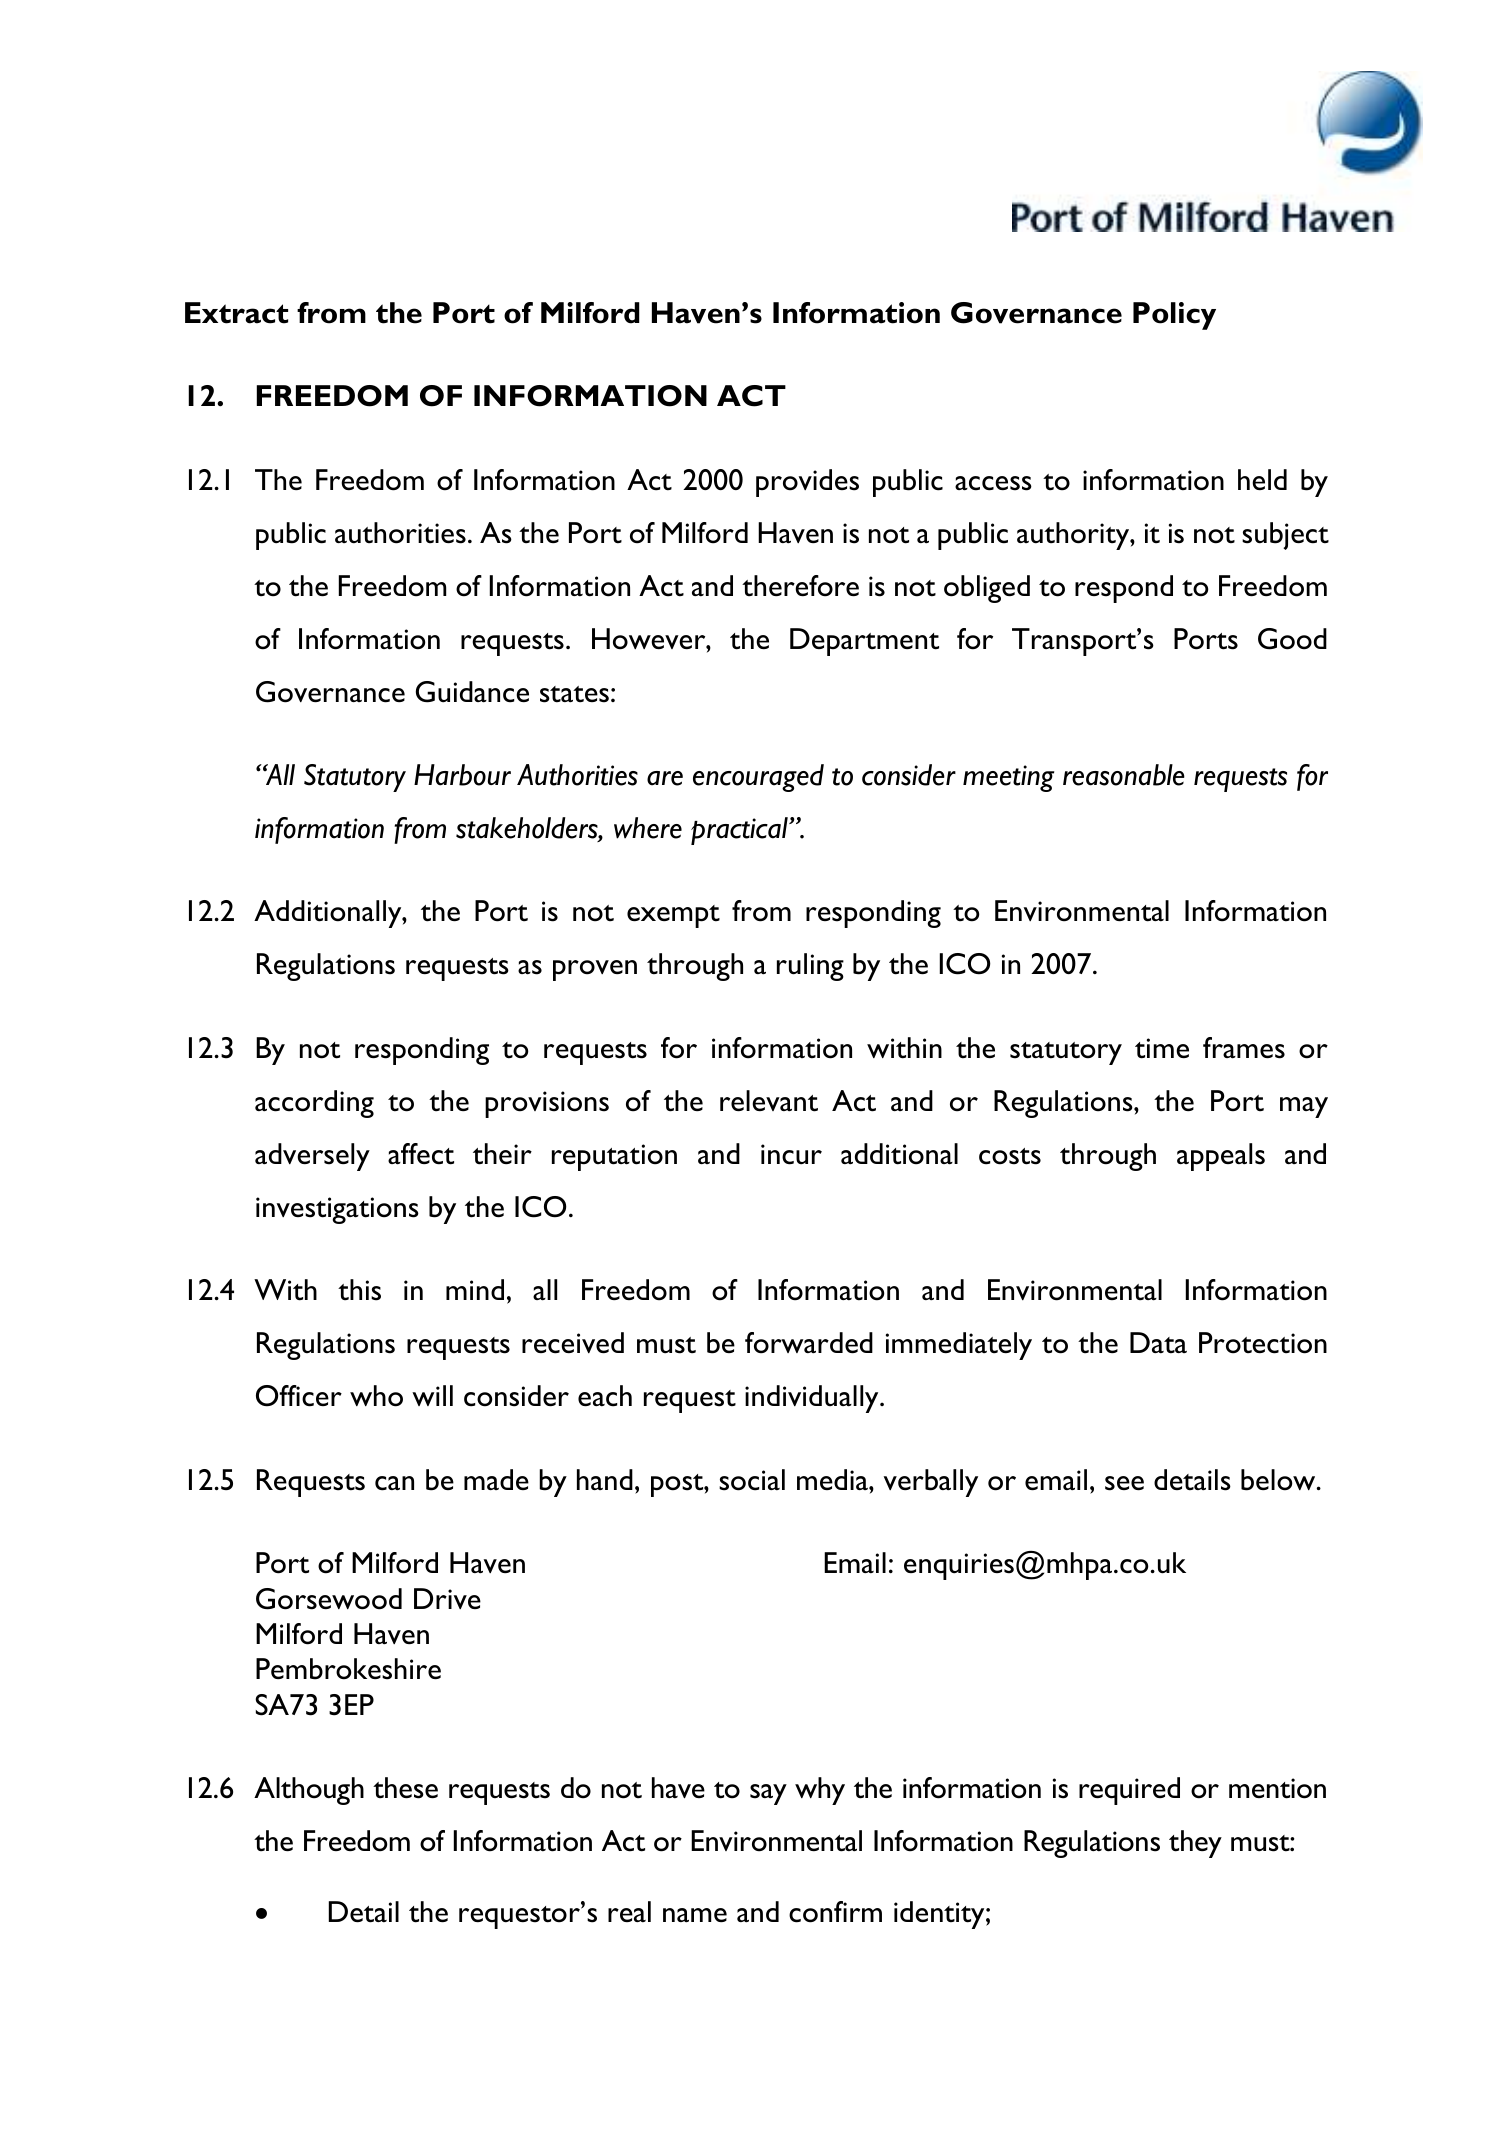 This page has width=1511, height=2137. Describe the element at coordinates (809, 1343) in the page. I see `forwarded` at that location.
